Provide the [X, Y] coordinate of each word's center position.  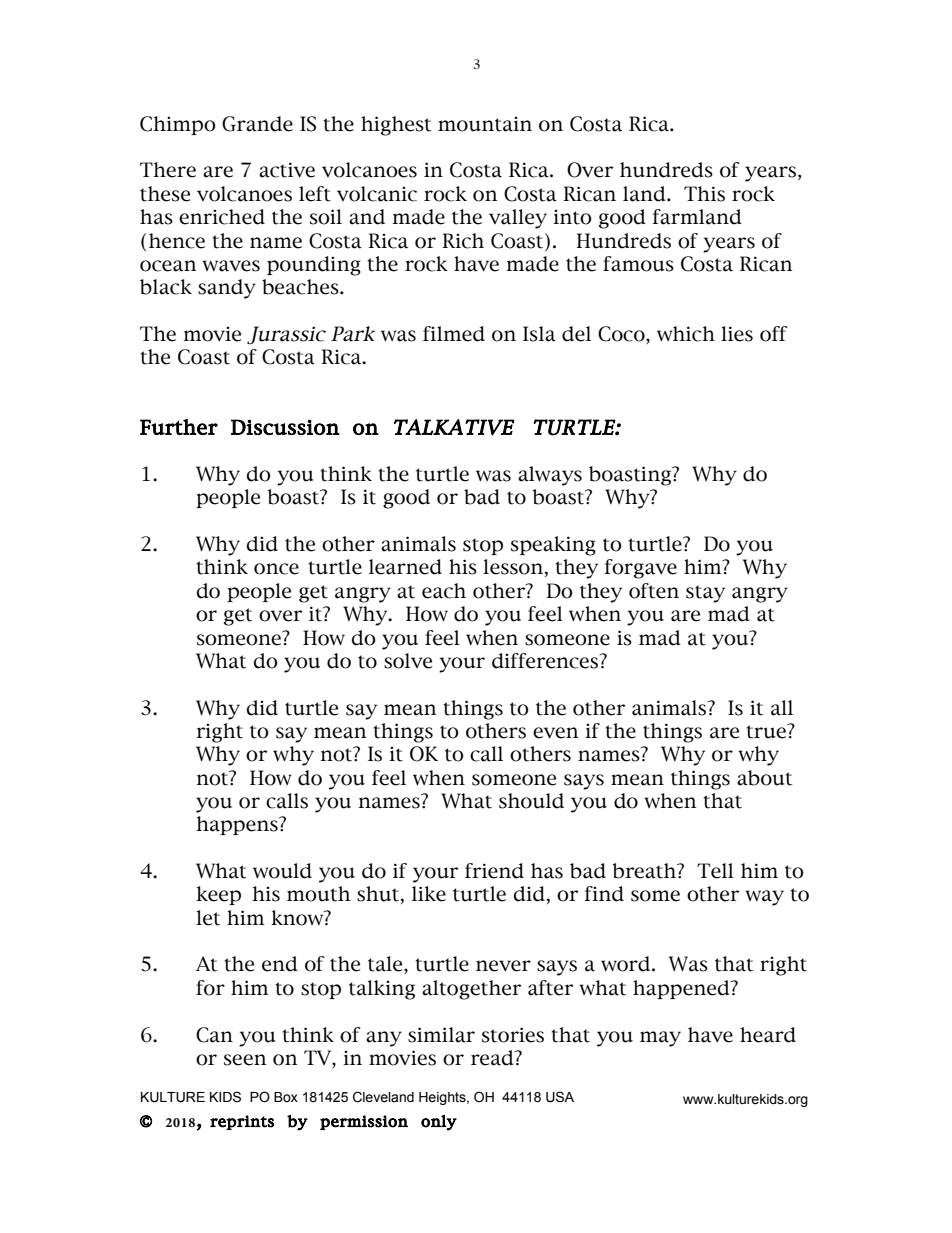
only [439, 1122]
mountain [485, 124]
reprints [242, 1122]
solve [408, 661]
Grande [257, 124]
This [704, 194]
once [276, 569]
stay [705, 594]
